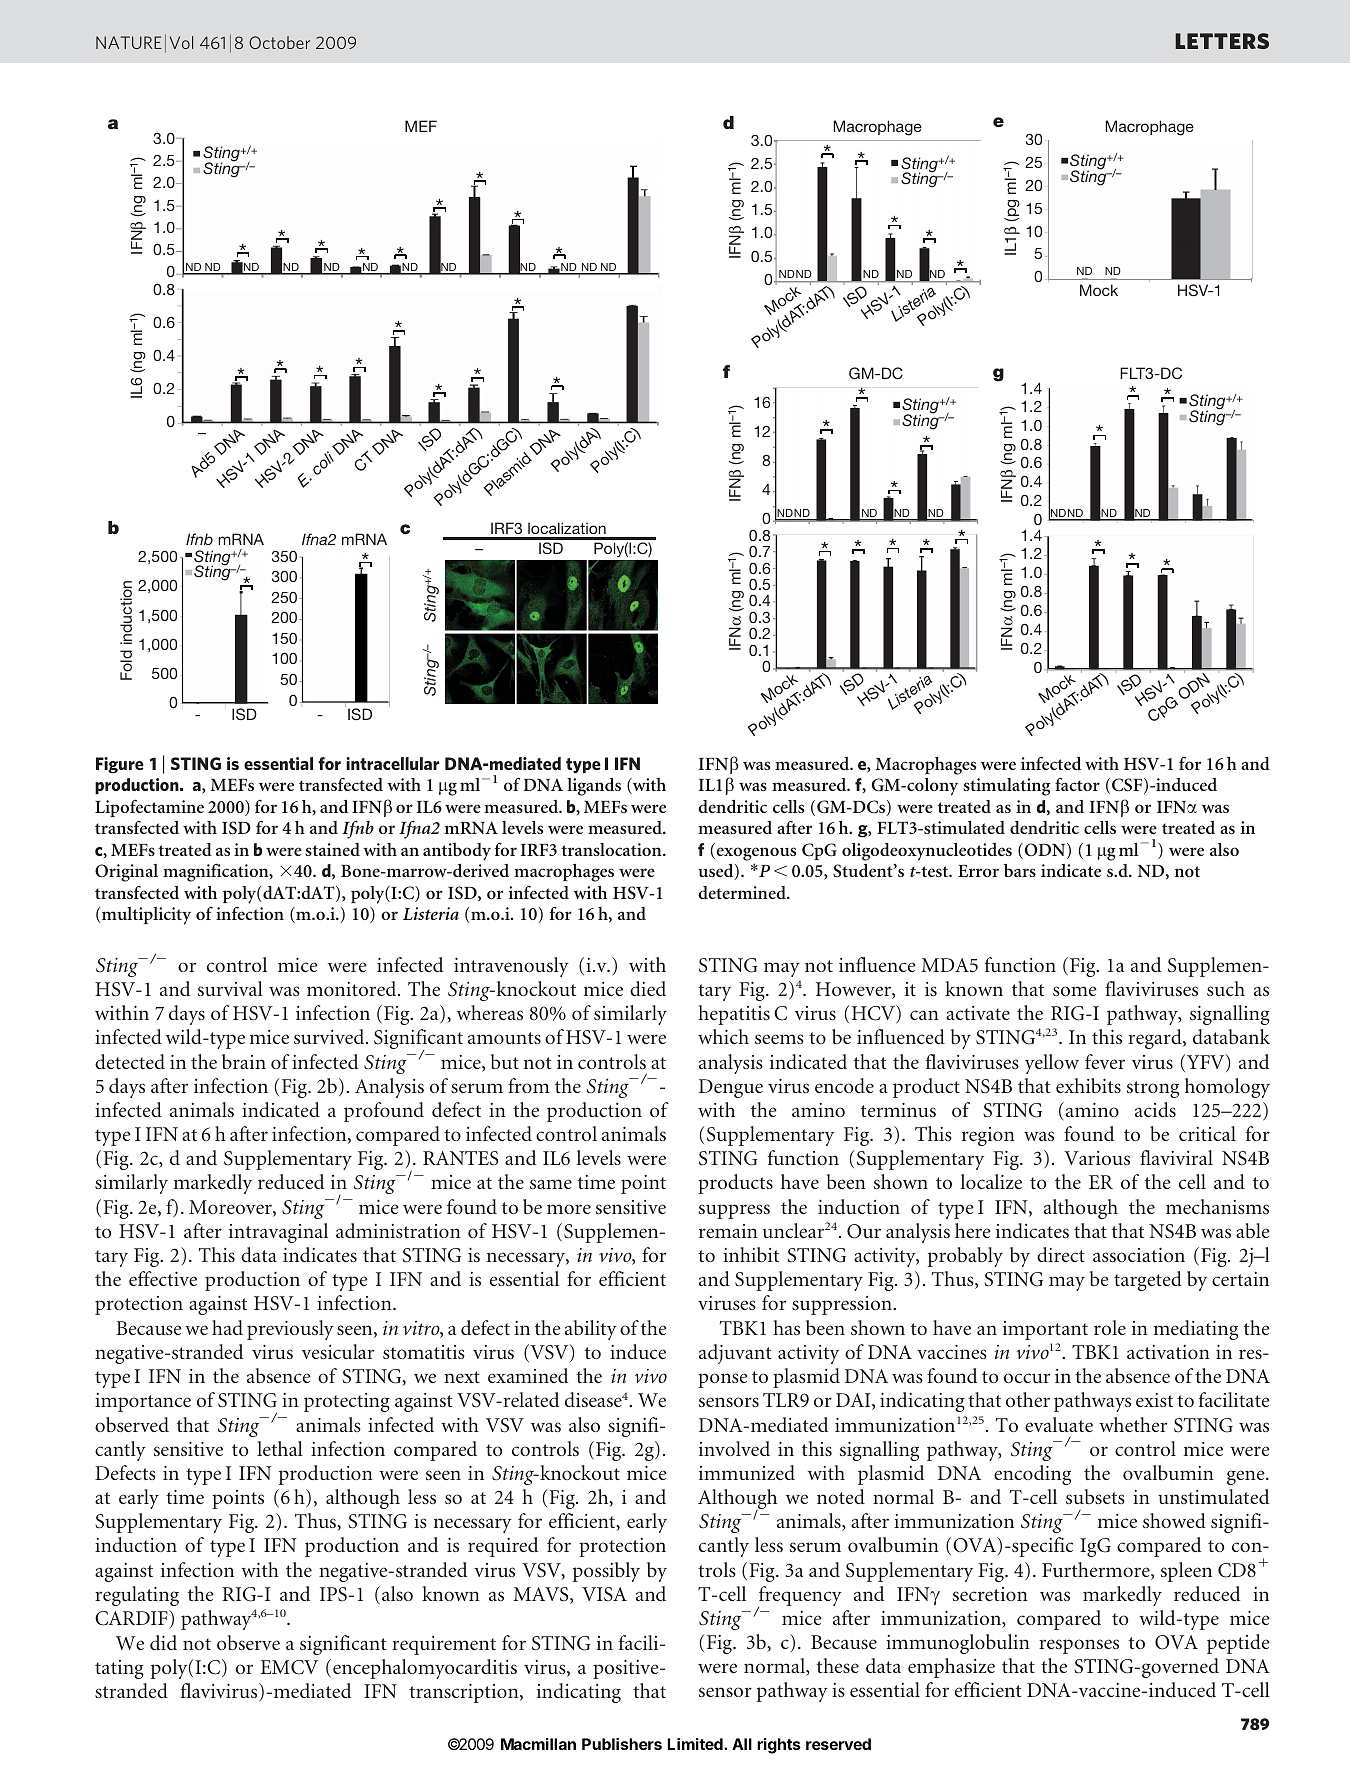 The height and width of the document is (1774, 1350). What do you see at coordinates (120, 765) in the document?
I see `Figure` at bounding box center [120, 765].
